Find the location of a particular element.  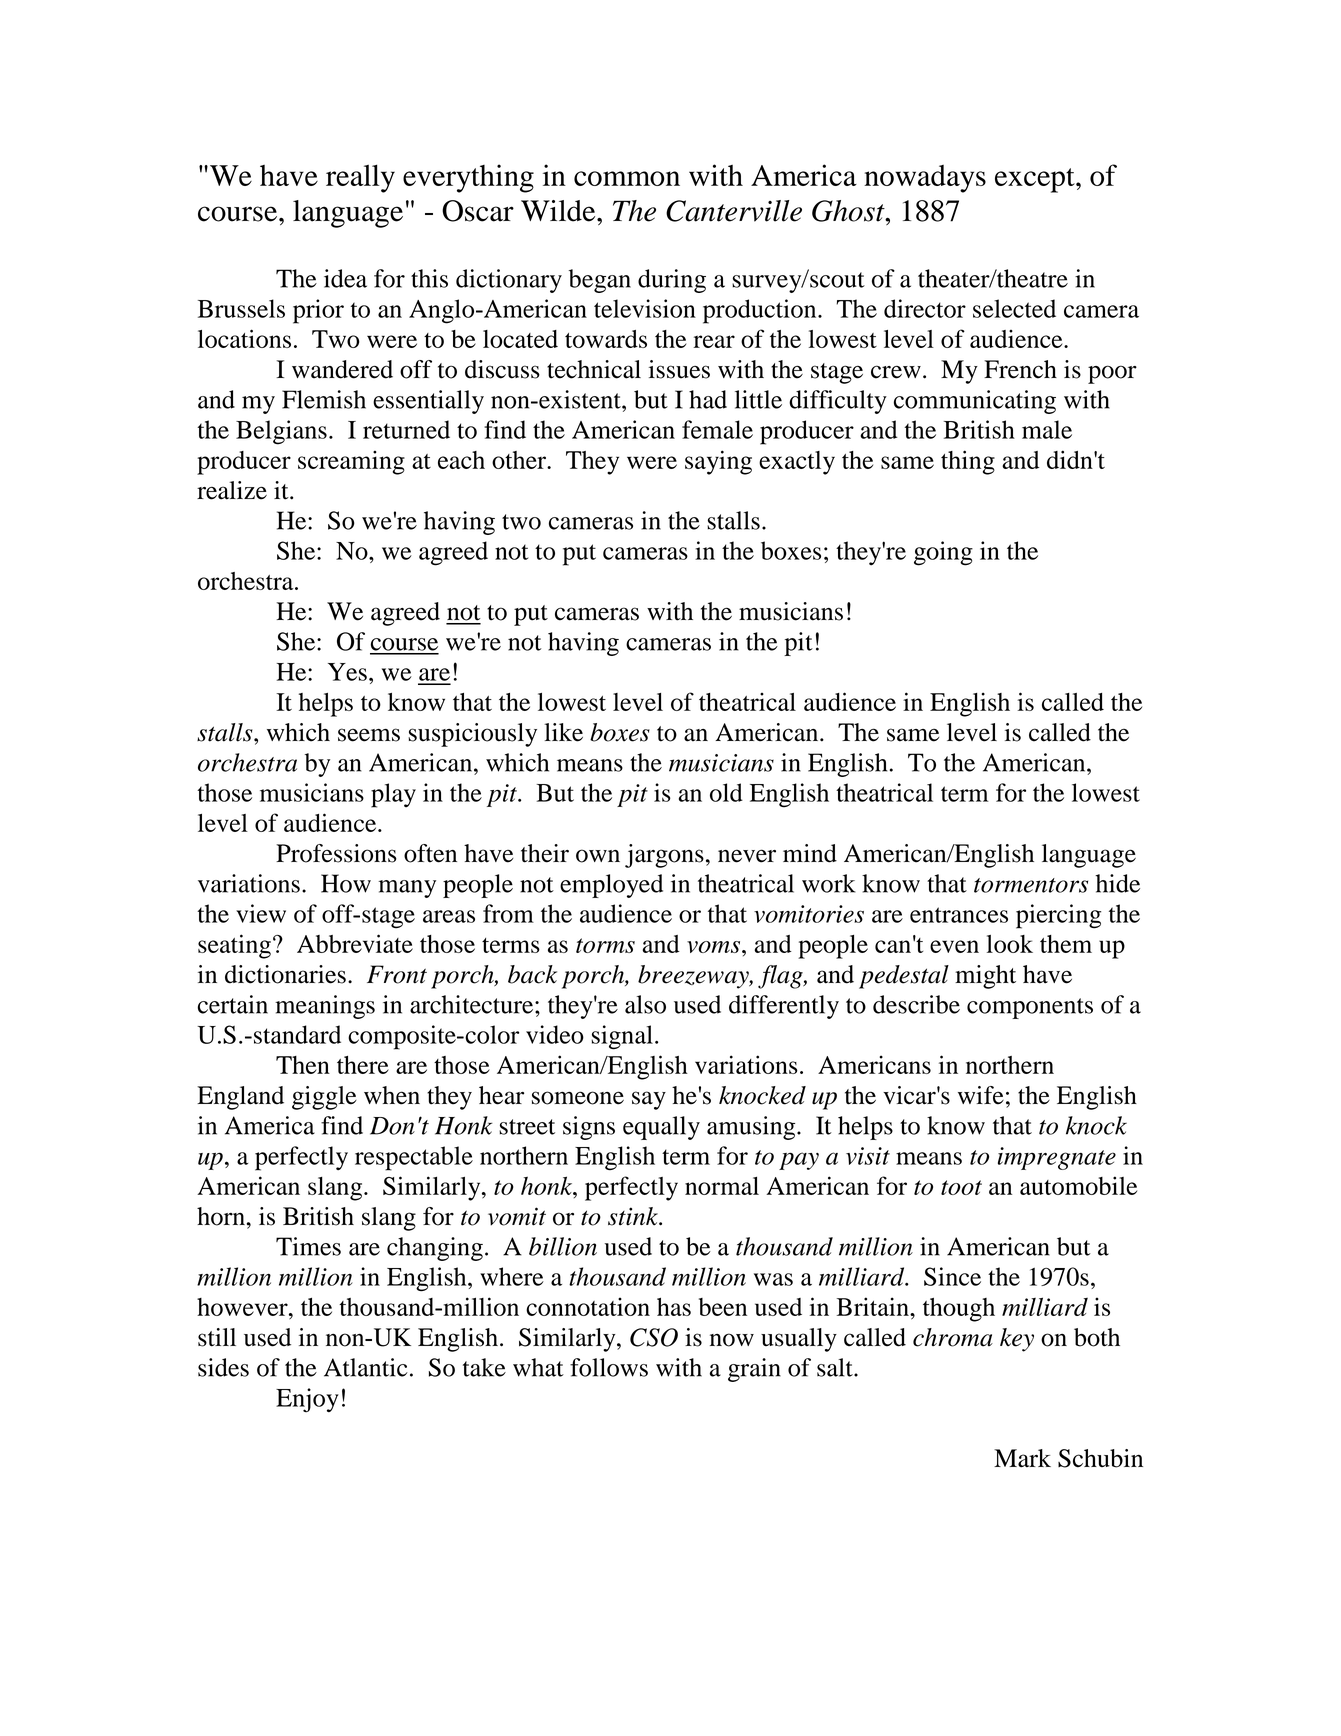

Abbreviate is located at coordinates (355, 943).
